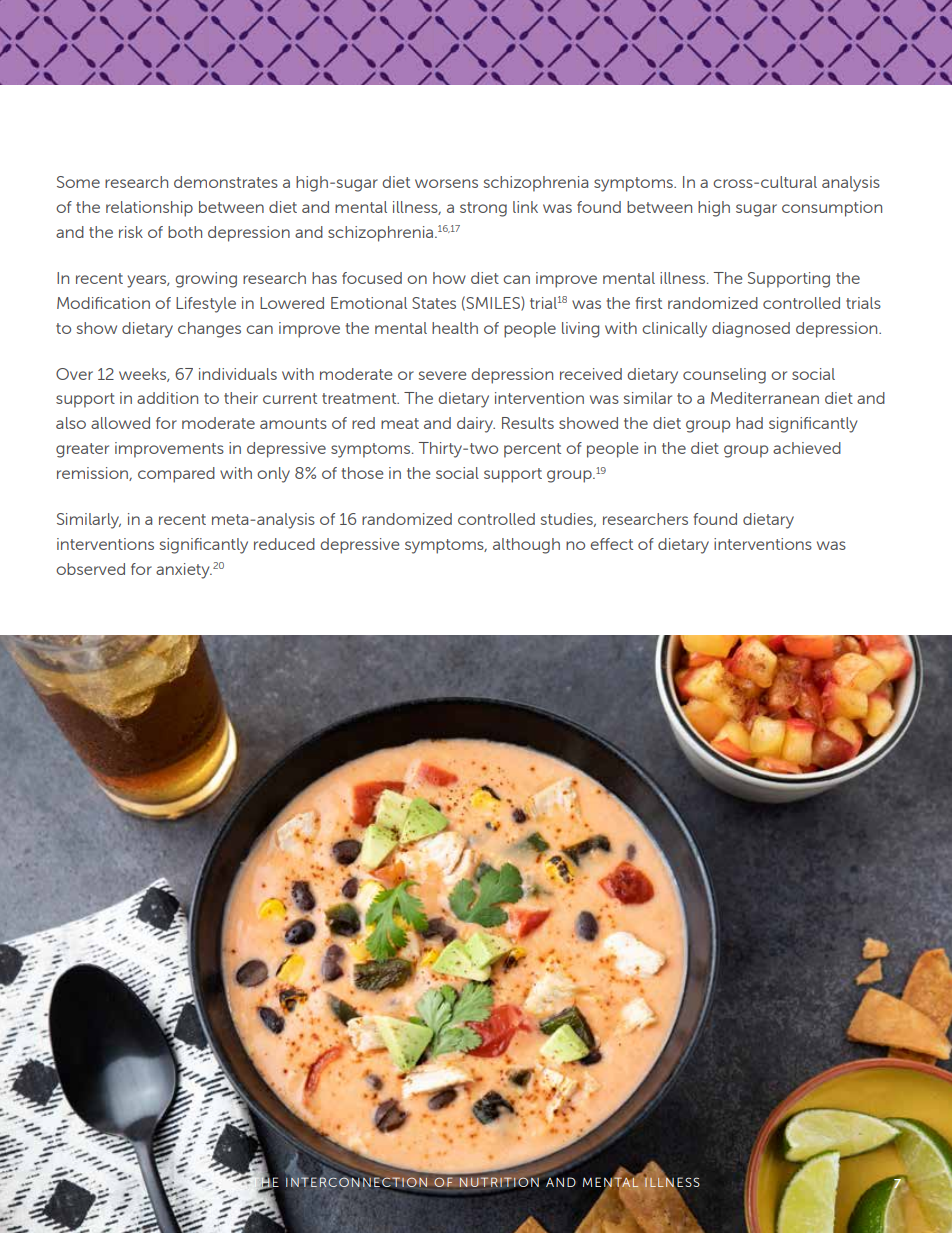 Image resolution: width=952 pixels, height=1233 pixels. Describe the element at coordinates (649, 303) in the screenshot. I see `first` at that location.
